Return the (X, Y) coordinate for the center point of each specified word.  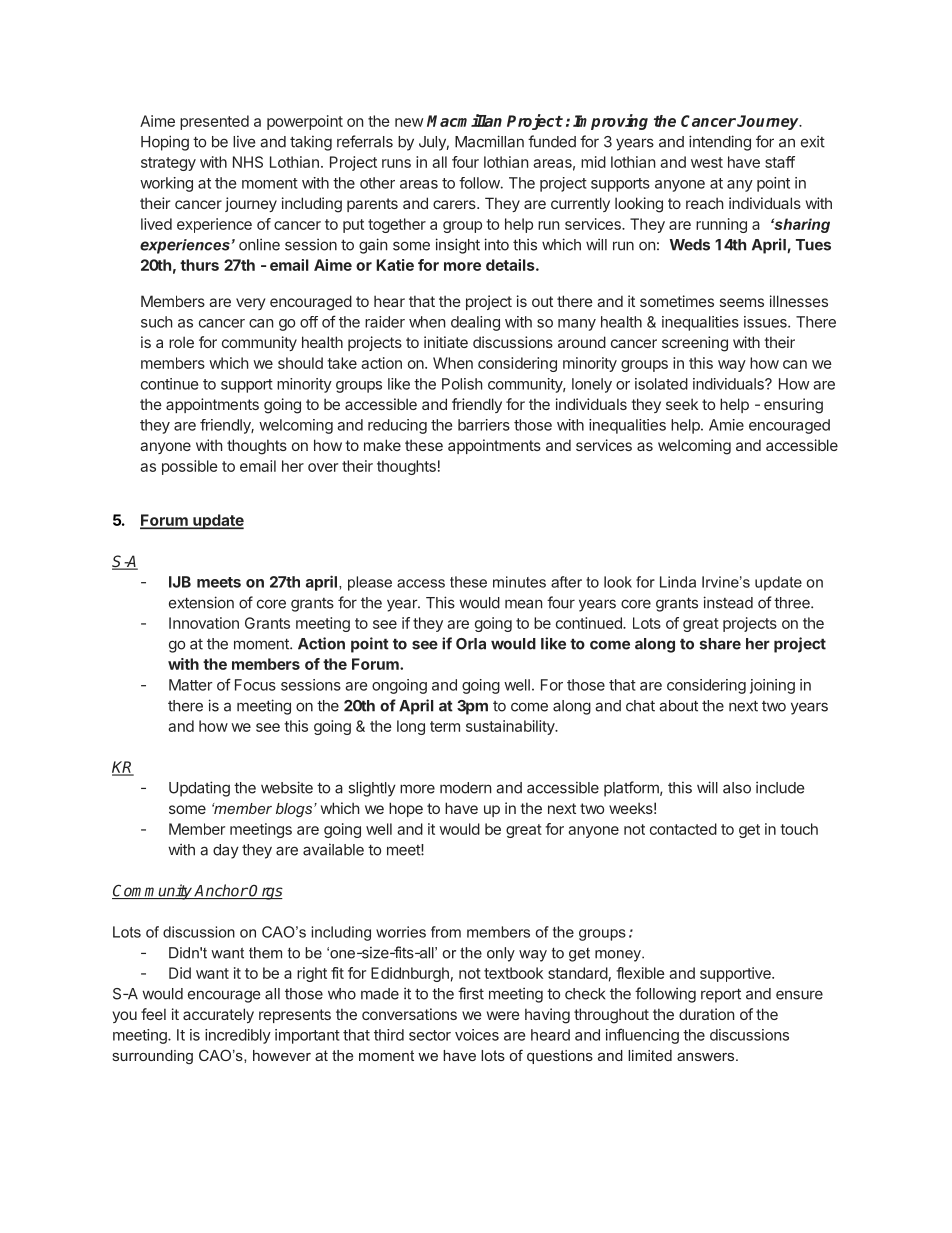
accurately (218, 1015)
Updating (199, 789)
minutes (519, 582)
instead (728, 602)
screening (695, 344)
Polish (462, 384)
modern (465, 788)
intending (720, 143)
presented (214, 122)
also (737, 788)
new (409, 122)
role (181, 342)
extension (201, 602)
